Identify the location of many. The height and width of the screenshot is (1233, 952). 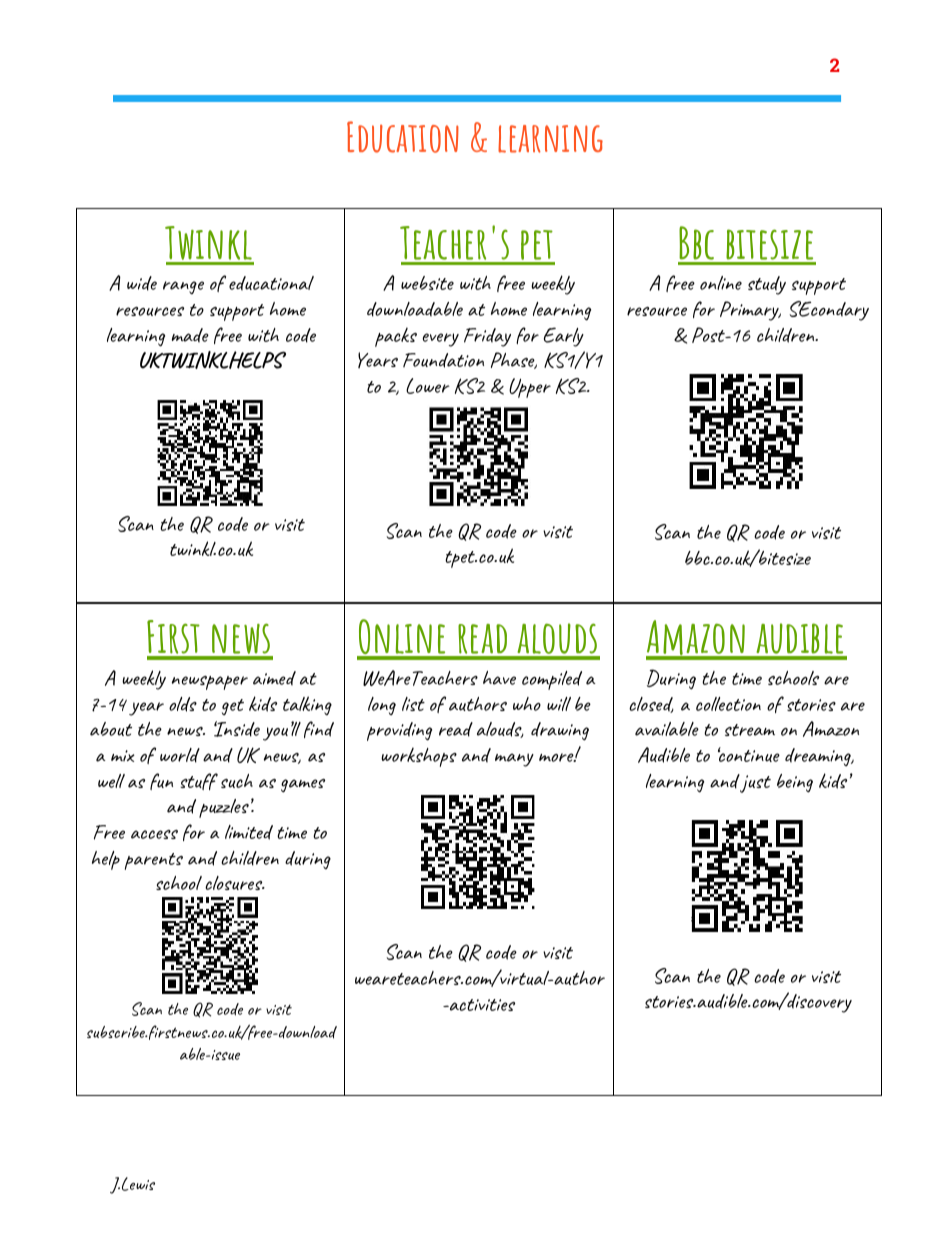
(514, 760).
